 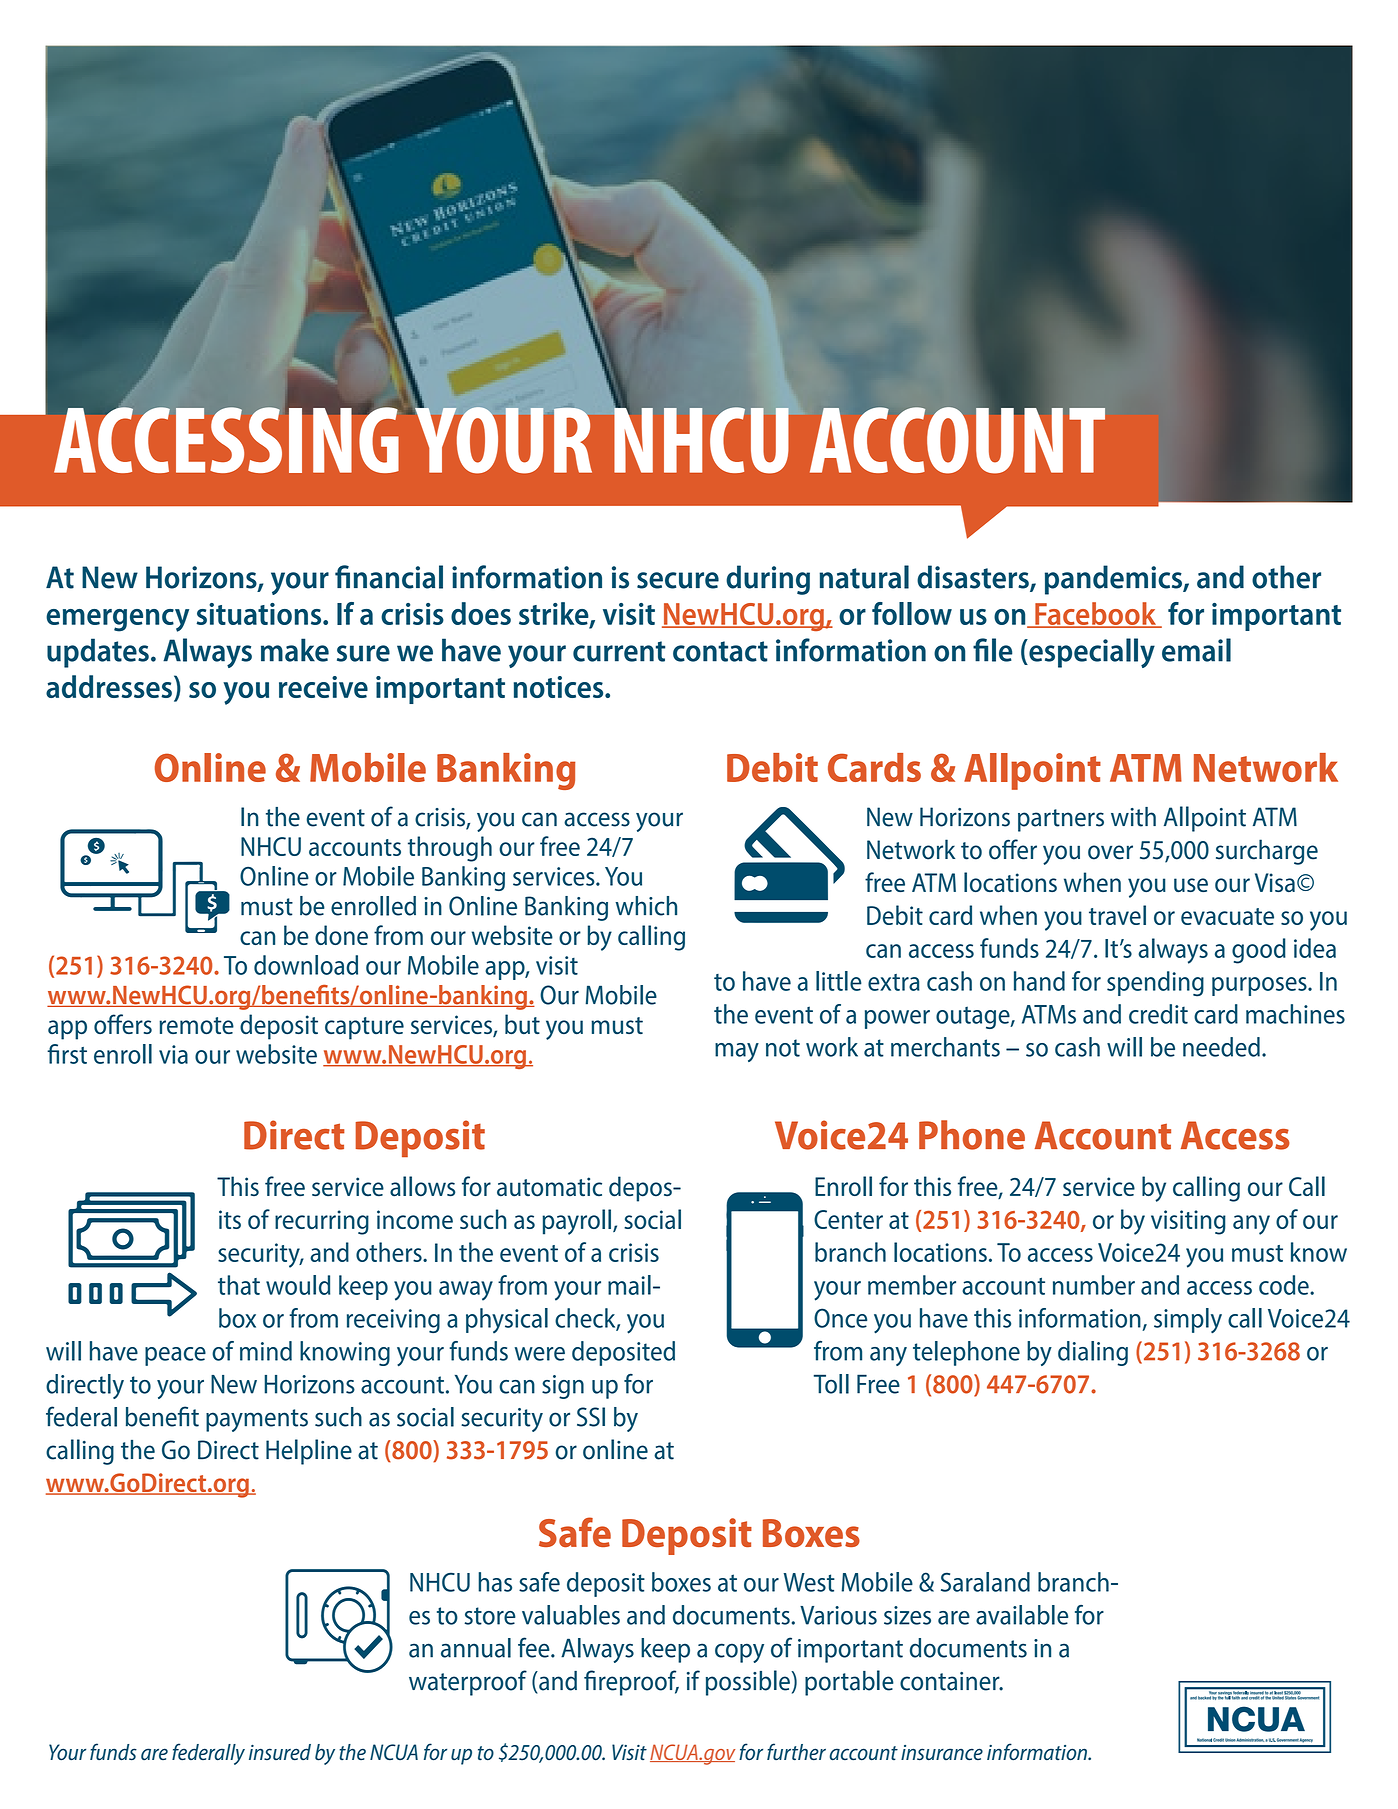 What do you see at coordinates (678, 580) in the screenshot?
I see `secure` at bounding box center [678, 580].
